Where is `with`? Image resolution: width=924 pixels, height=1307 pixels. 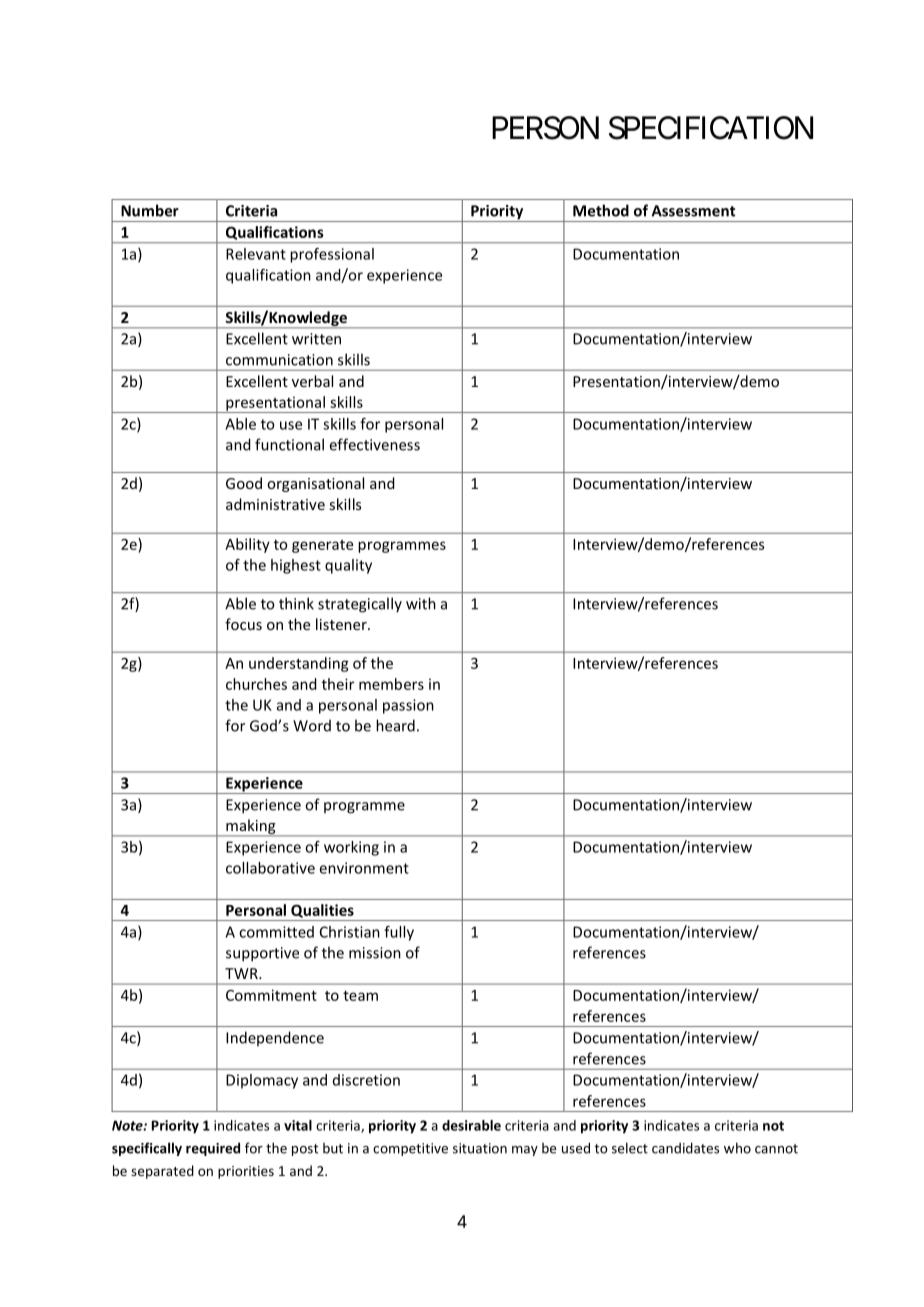 with is located at coordinates (421, 603).
